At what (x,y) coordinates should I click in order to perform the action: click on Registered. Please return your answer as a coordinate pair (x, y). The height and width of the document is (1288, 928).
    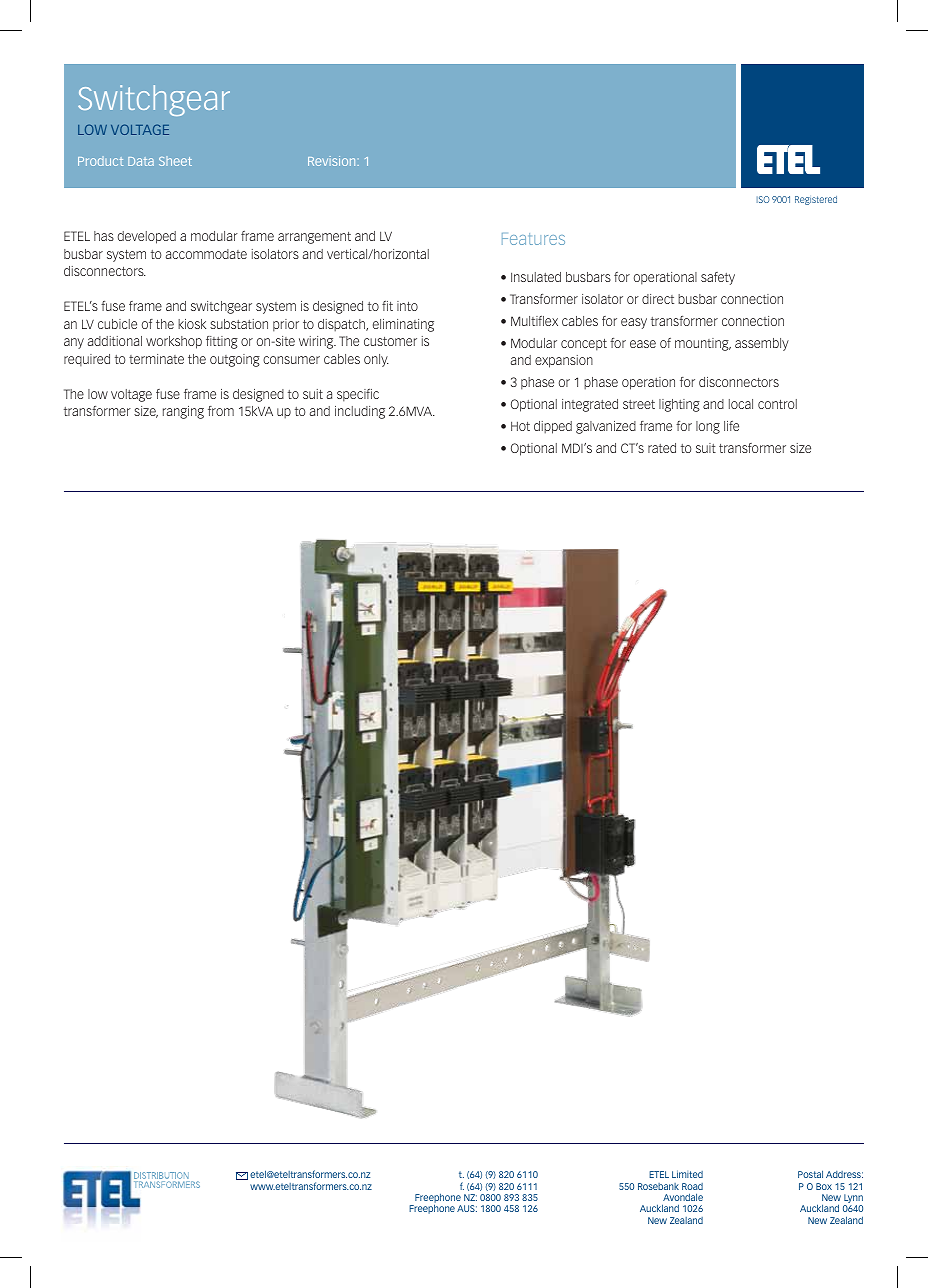
    Looking at the image, I should click on (816, 200).
